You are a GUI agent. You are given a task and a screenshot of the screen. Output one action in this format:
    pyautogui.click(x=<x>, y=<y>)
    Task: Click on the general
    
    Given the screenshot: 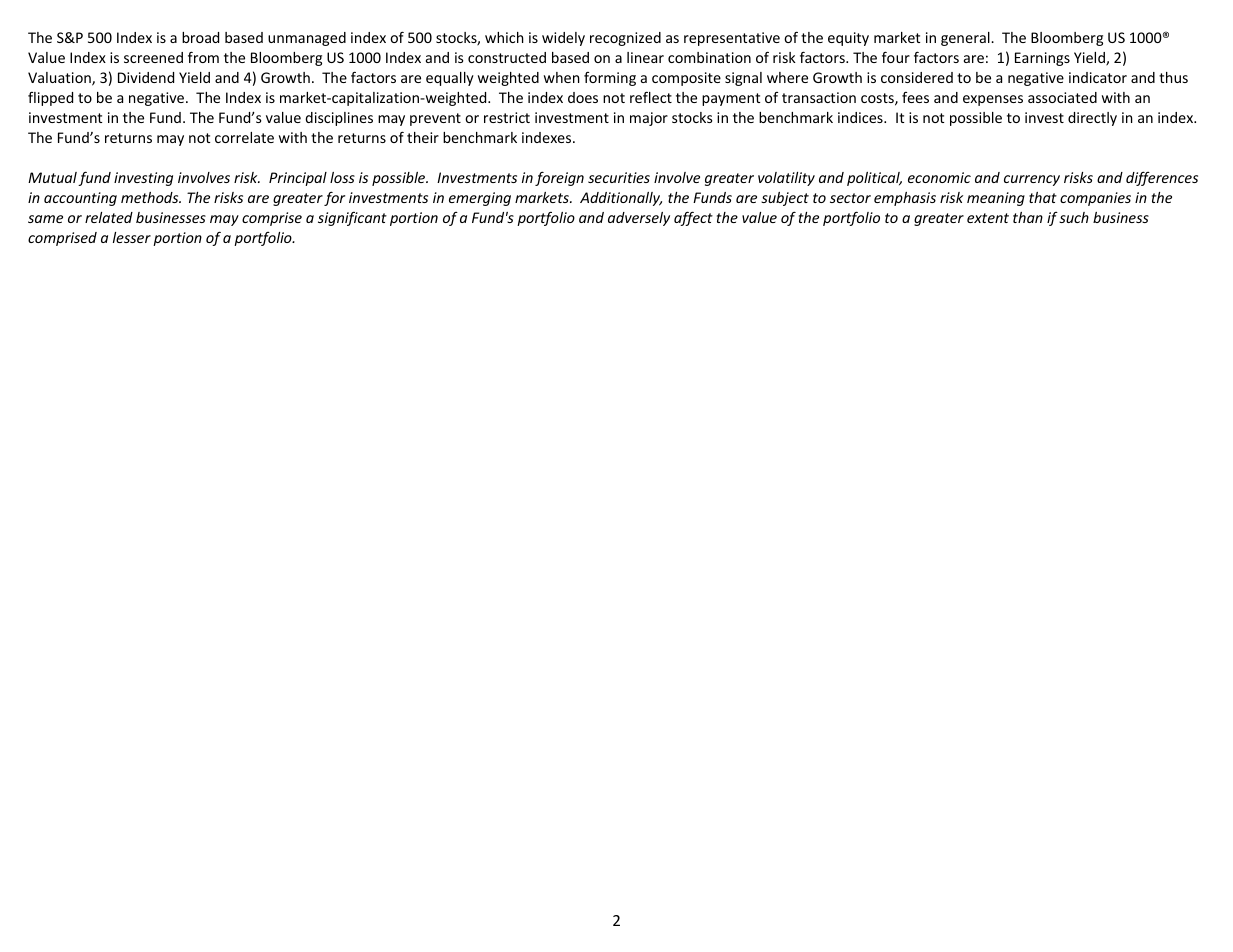 What is the action you would take?
    pyautogui.click(x=966, y=39)
